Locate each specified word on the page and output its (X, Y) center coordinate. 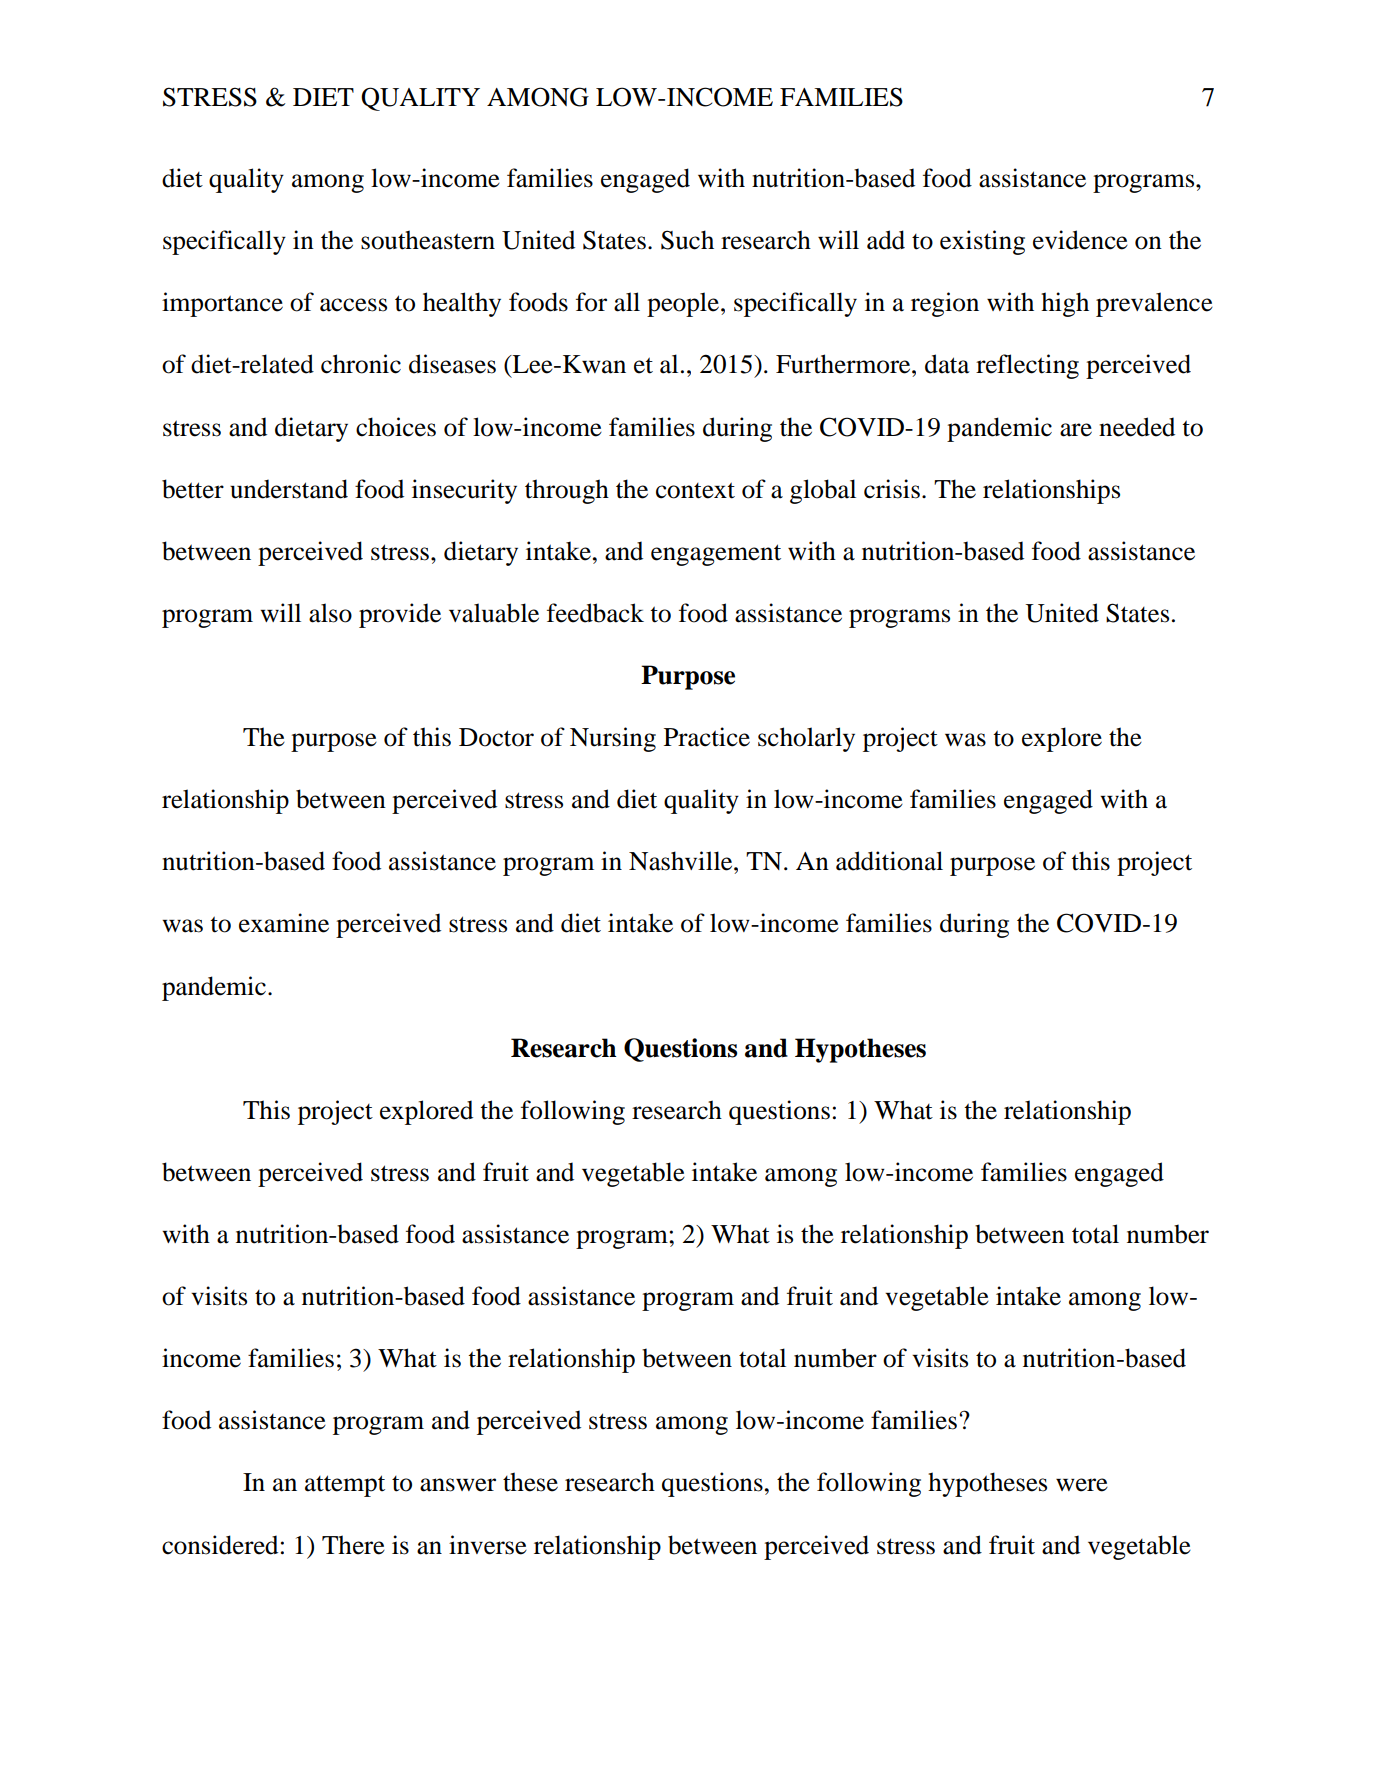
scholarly (806, 739)
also (330, 613)
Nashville (682, 861)
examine (284, 923)
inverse (488, 1545)
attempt (345, 1486)
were (1082, 1485)
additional (889, 861)
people (683, 304)
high (1065, 304)
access (353, 305)
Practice (707, 737)
